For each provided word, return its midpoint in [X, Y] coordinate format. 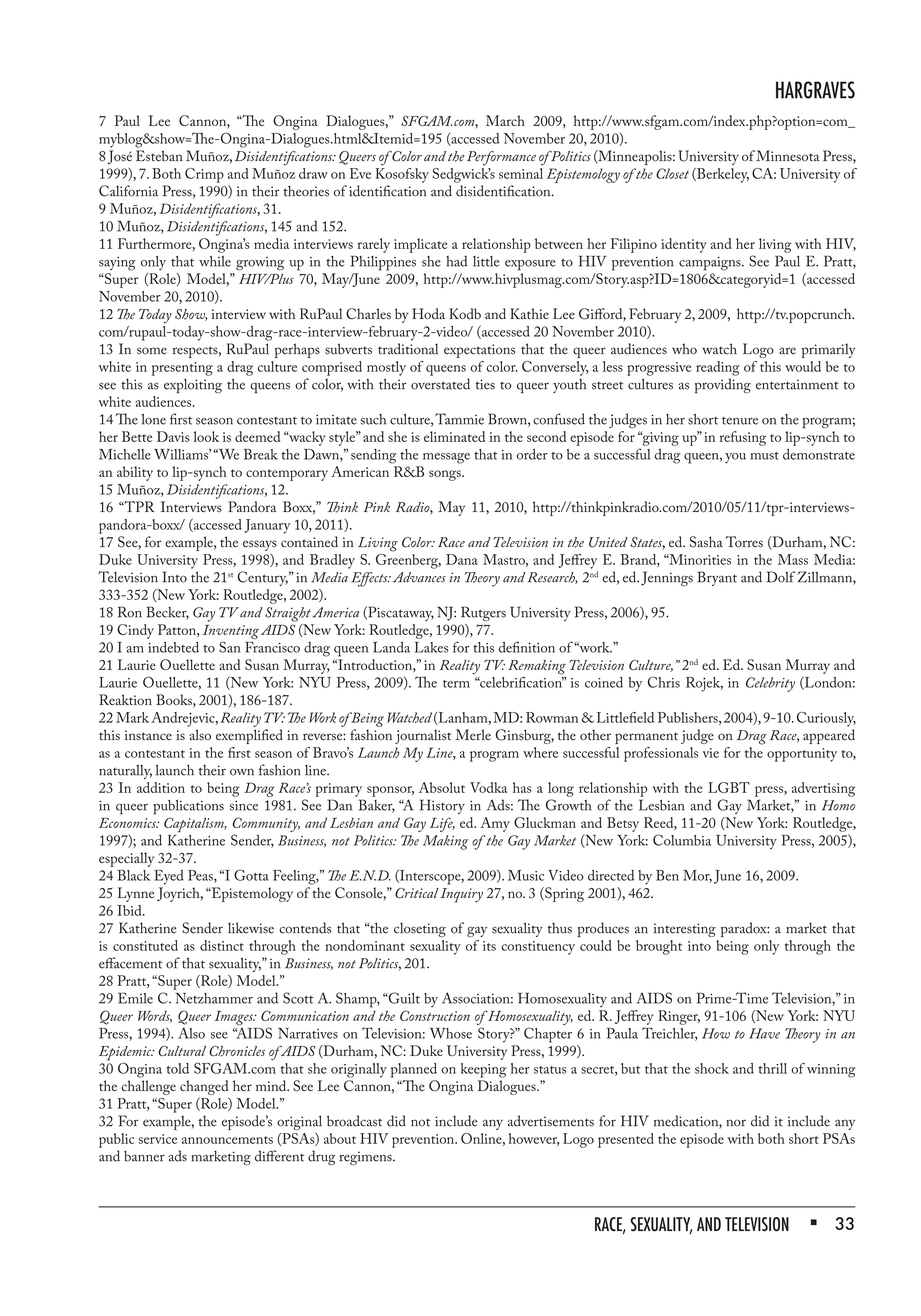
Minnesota [788, 156]
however [534, 1139]
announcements [227, 1140]
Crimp [204, 175]
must [765, 456]
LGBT [729, 787]
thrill [773, 1068]
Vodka [488, 787]
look [206, 436]
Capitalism [195, 824]
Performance [501, 158]
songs [446, 475]
